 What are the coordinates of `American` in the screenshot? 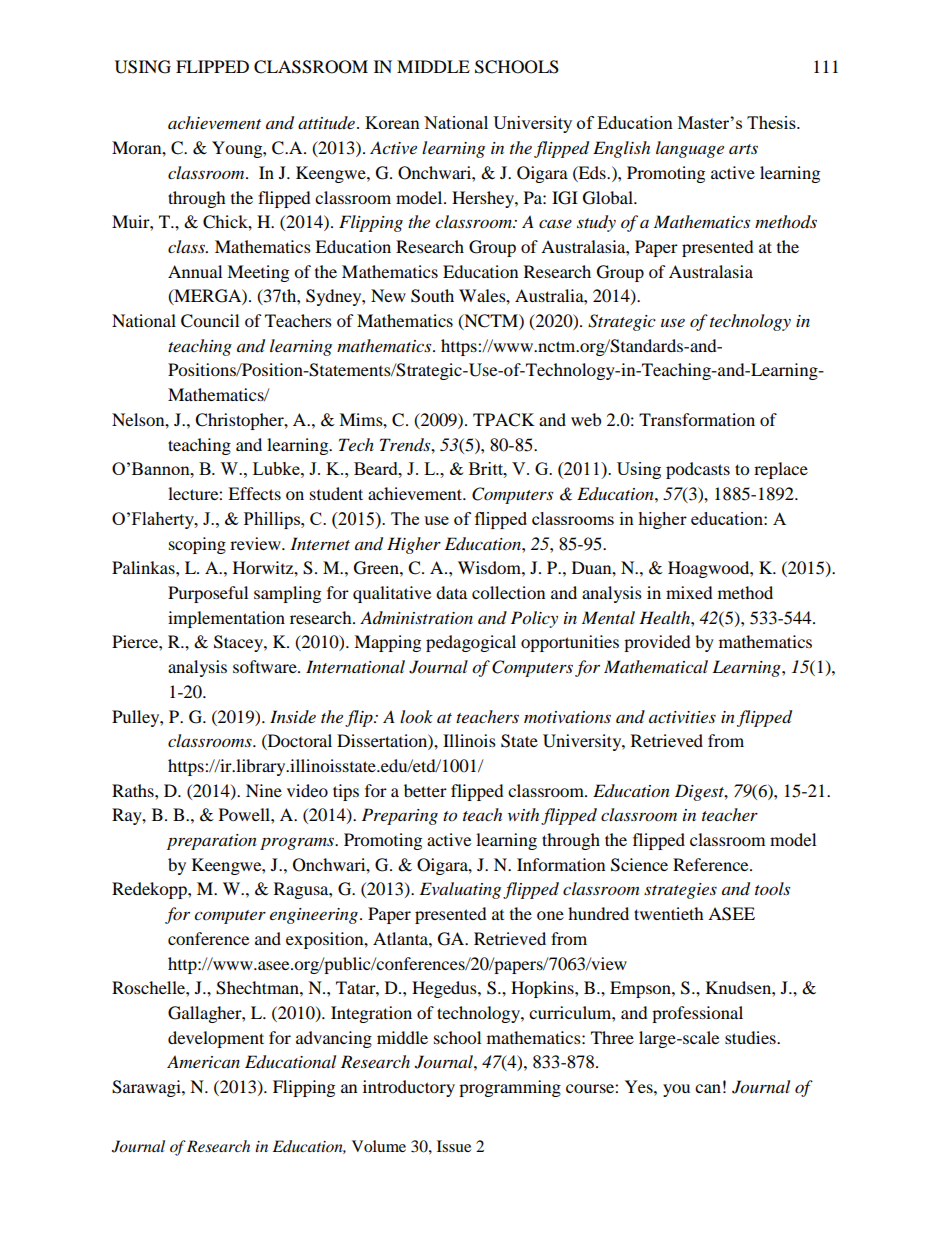 It's located at (203, 1061).
